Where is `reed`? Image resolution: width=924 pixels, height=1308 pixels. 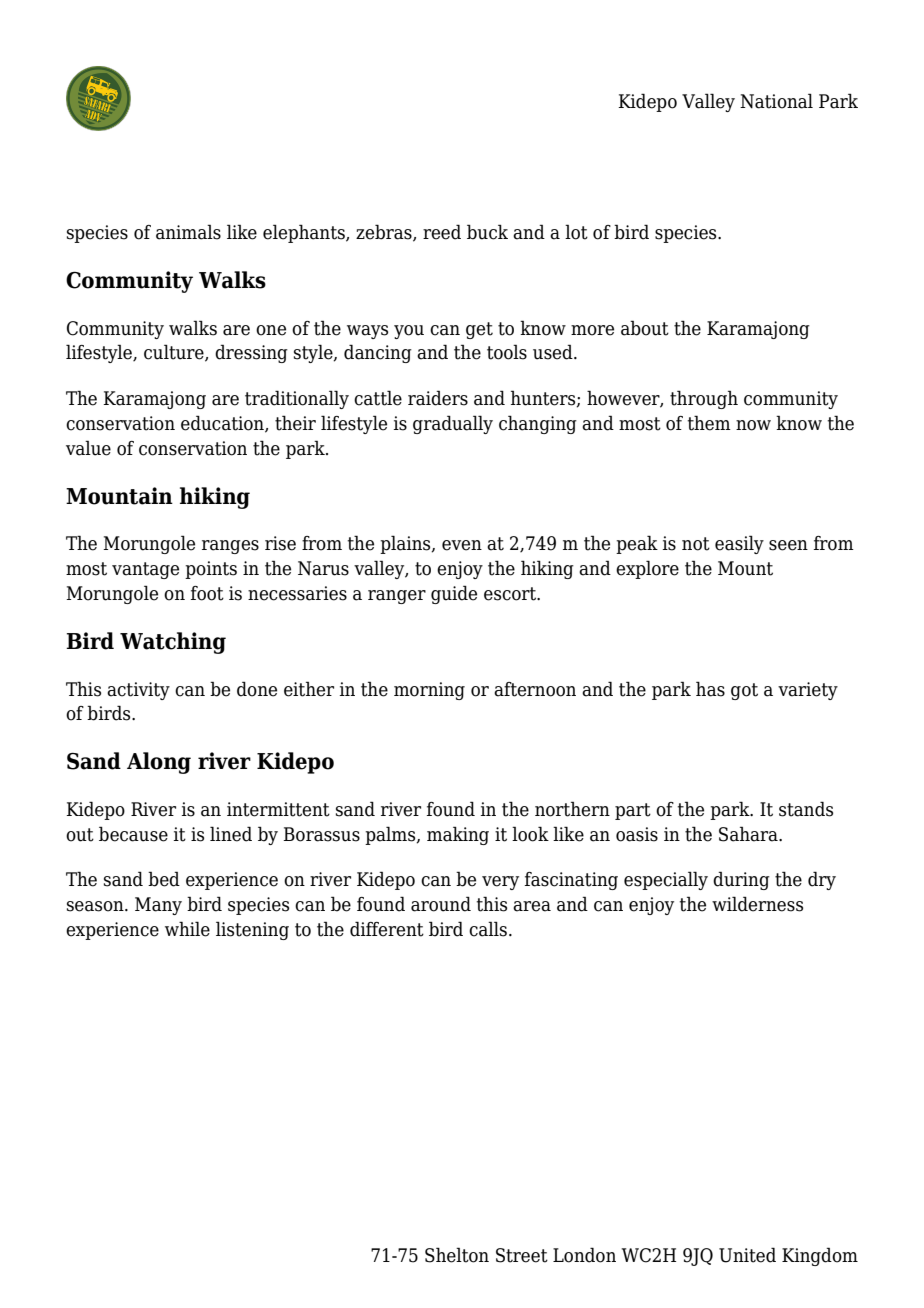
reed is located at coordinates (442, 232).
